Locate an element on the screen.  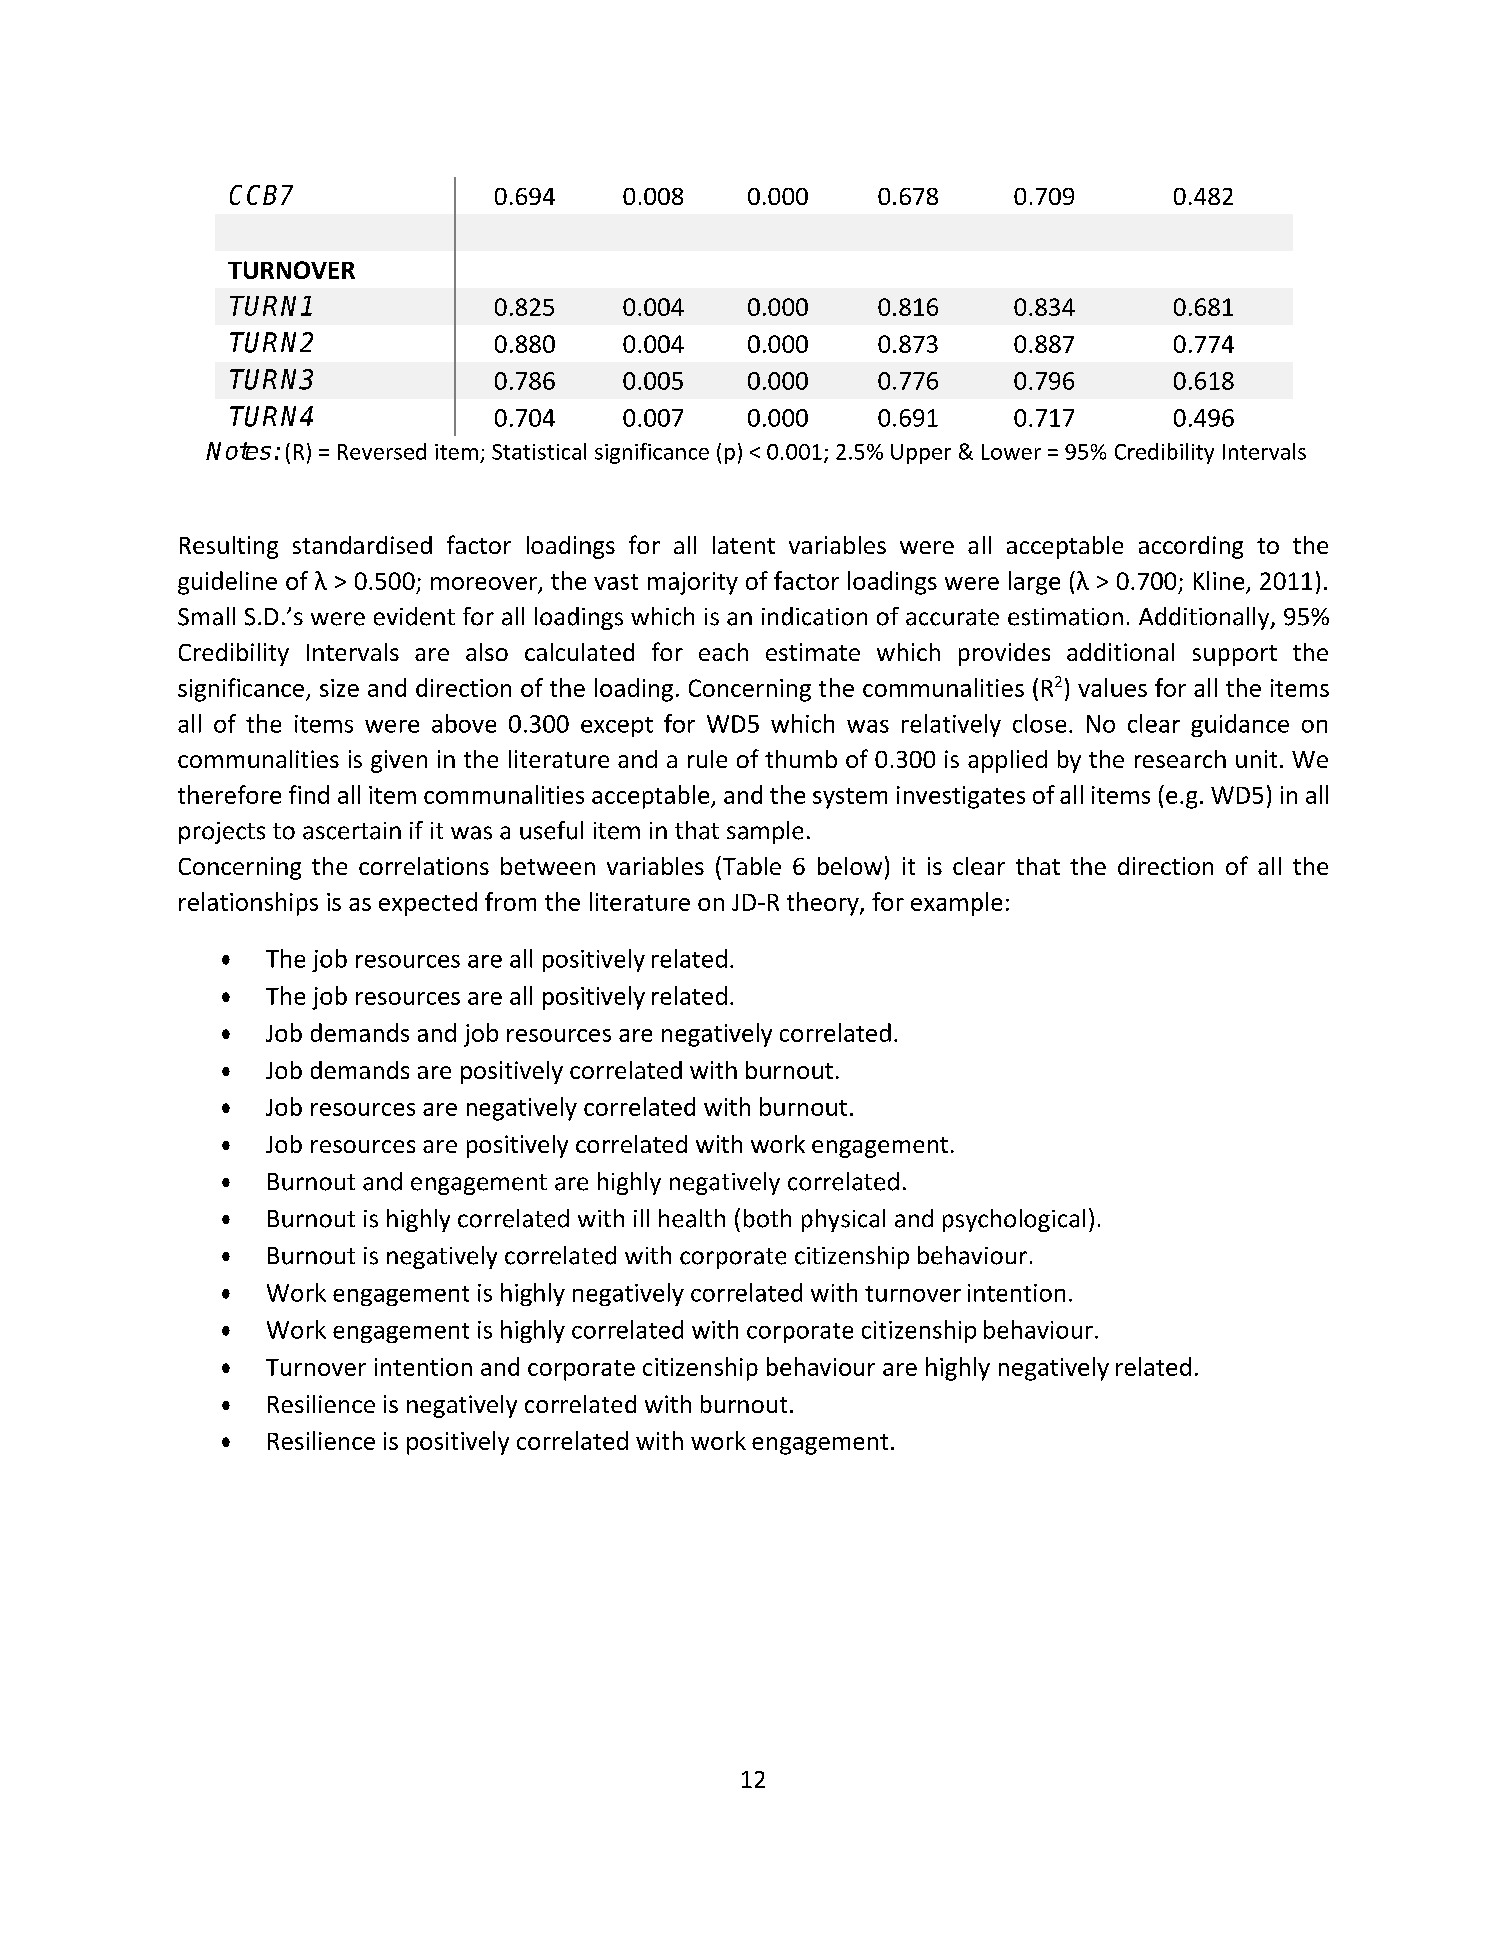
latent is located at coordinates (744, 545).
